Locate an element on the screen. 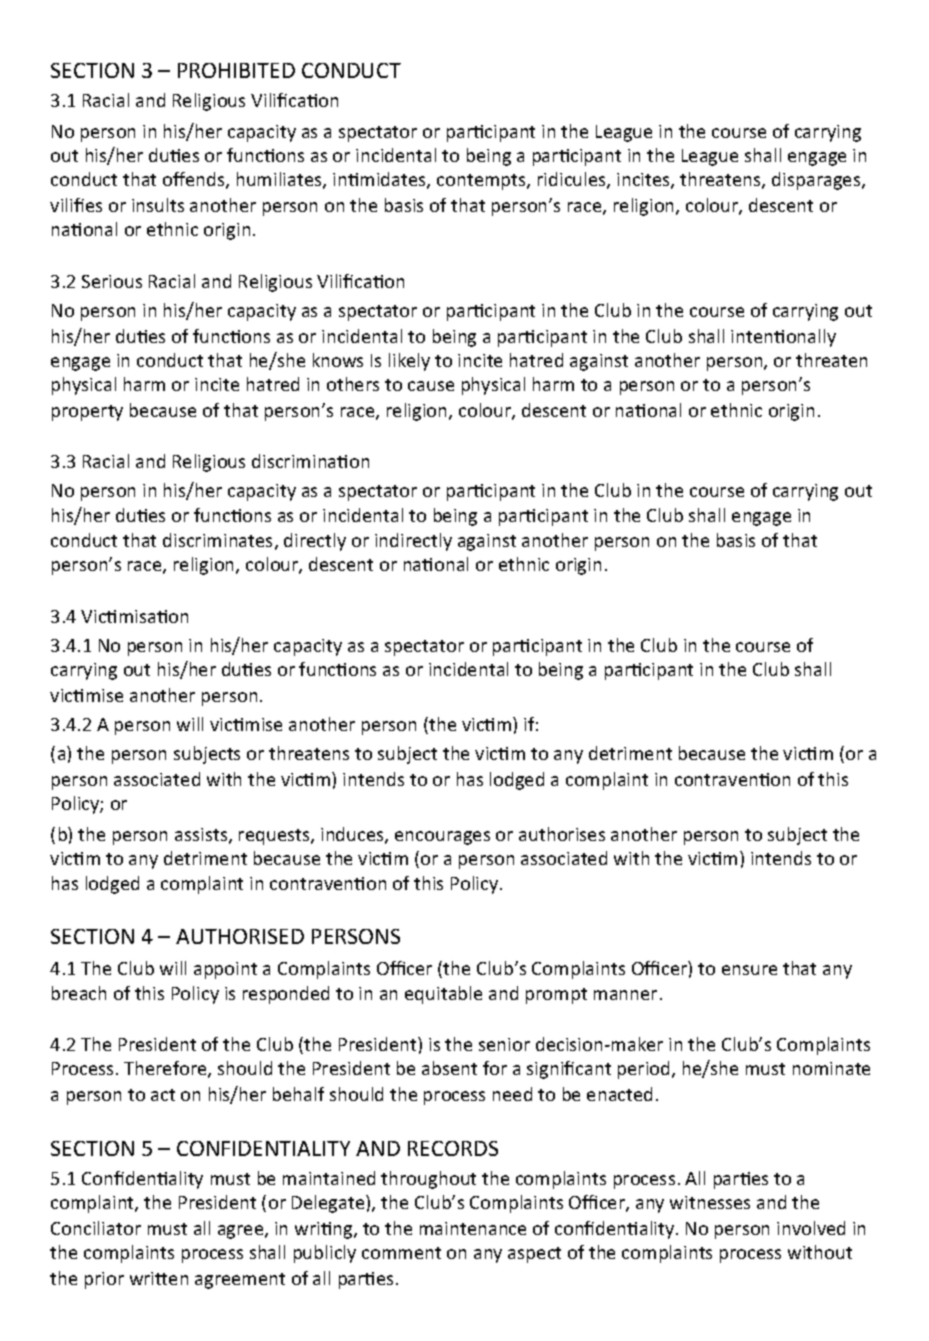 The height and width of the screenshot is (1341, 929). manner is located at coordinates (625, 995).
